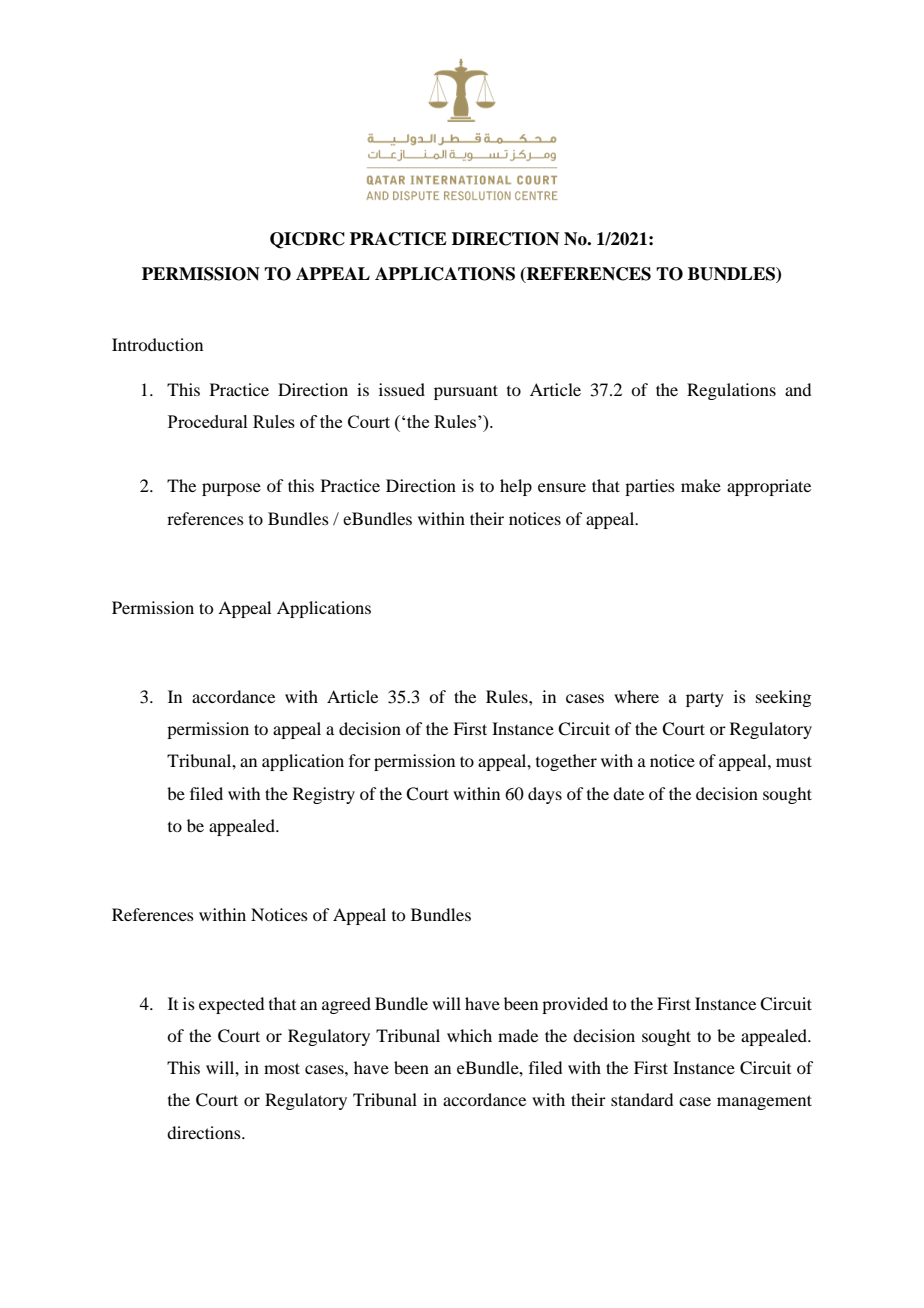 This page has width=924, height=1308. I want to click on which, so click(469, 1035).
